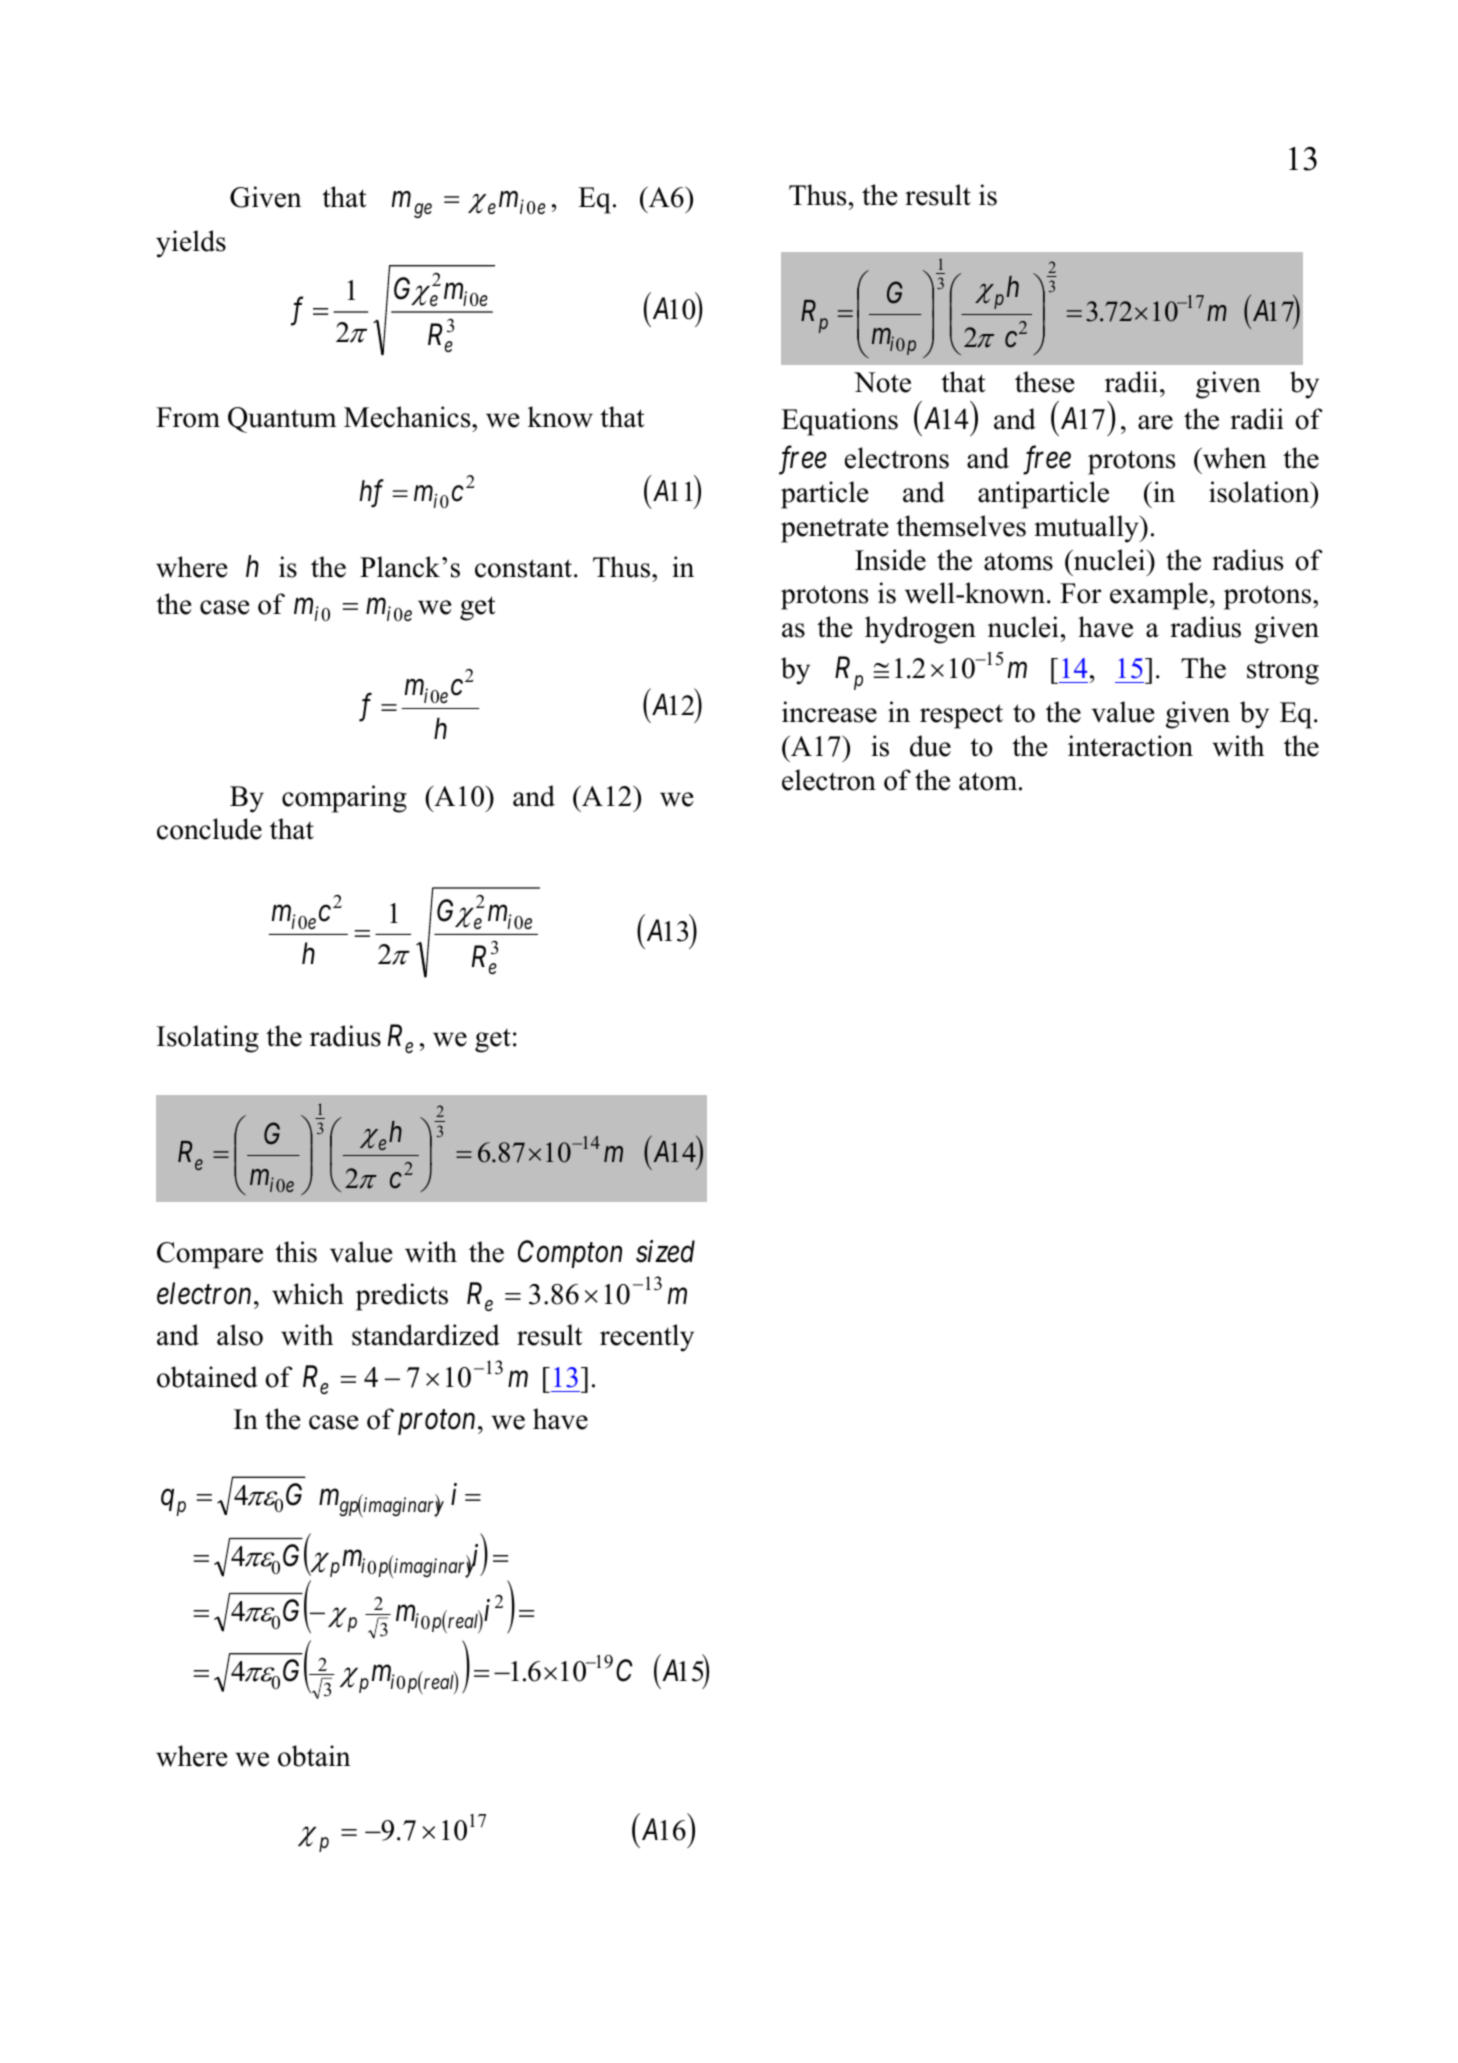 The width and height of the page is (1458, 2063). Describe the element at coordinates (208, 1039) in the page. I see `Isolating` at that location.
